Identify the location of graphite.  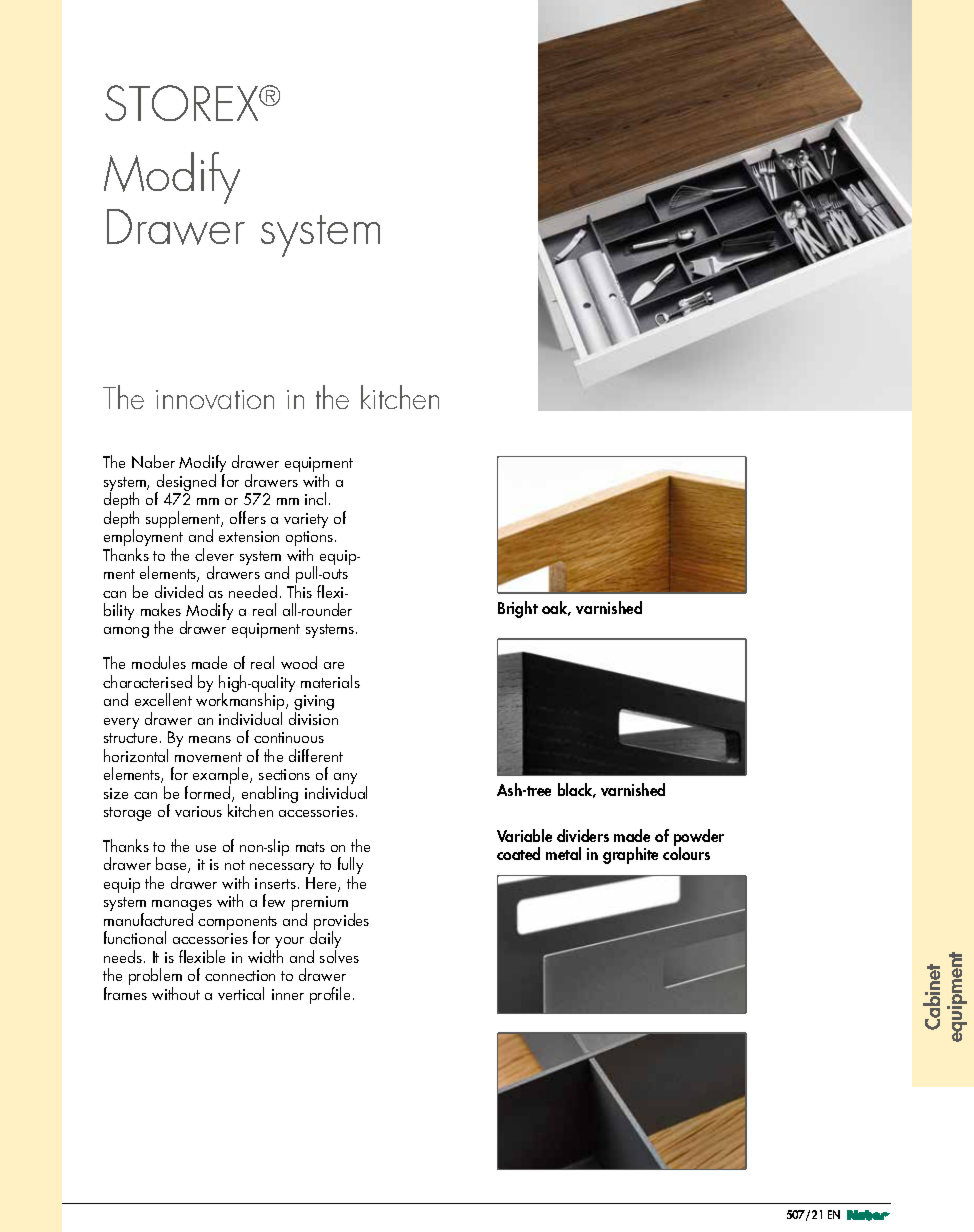
(630, 855).
